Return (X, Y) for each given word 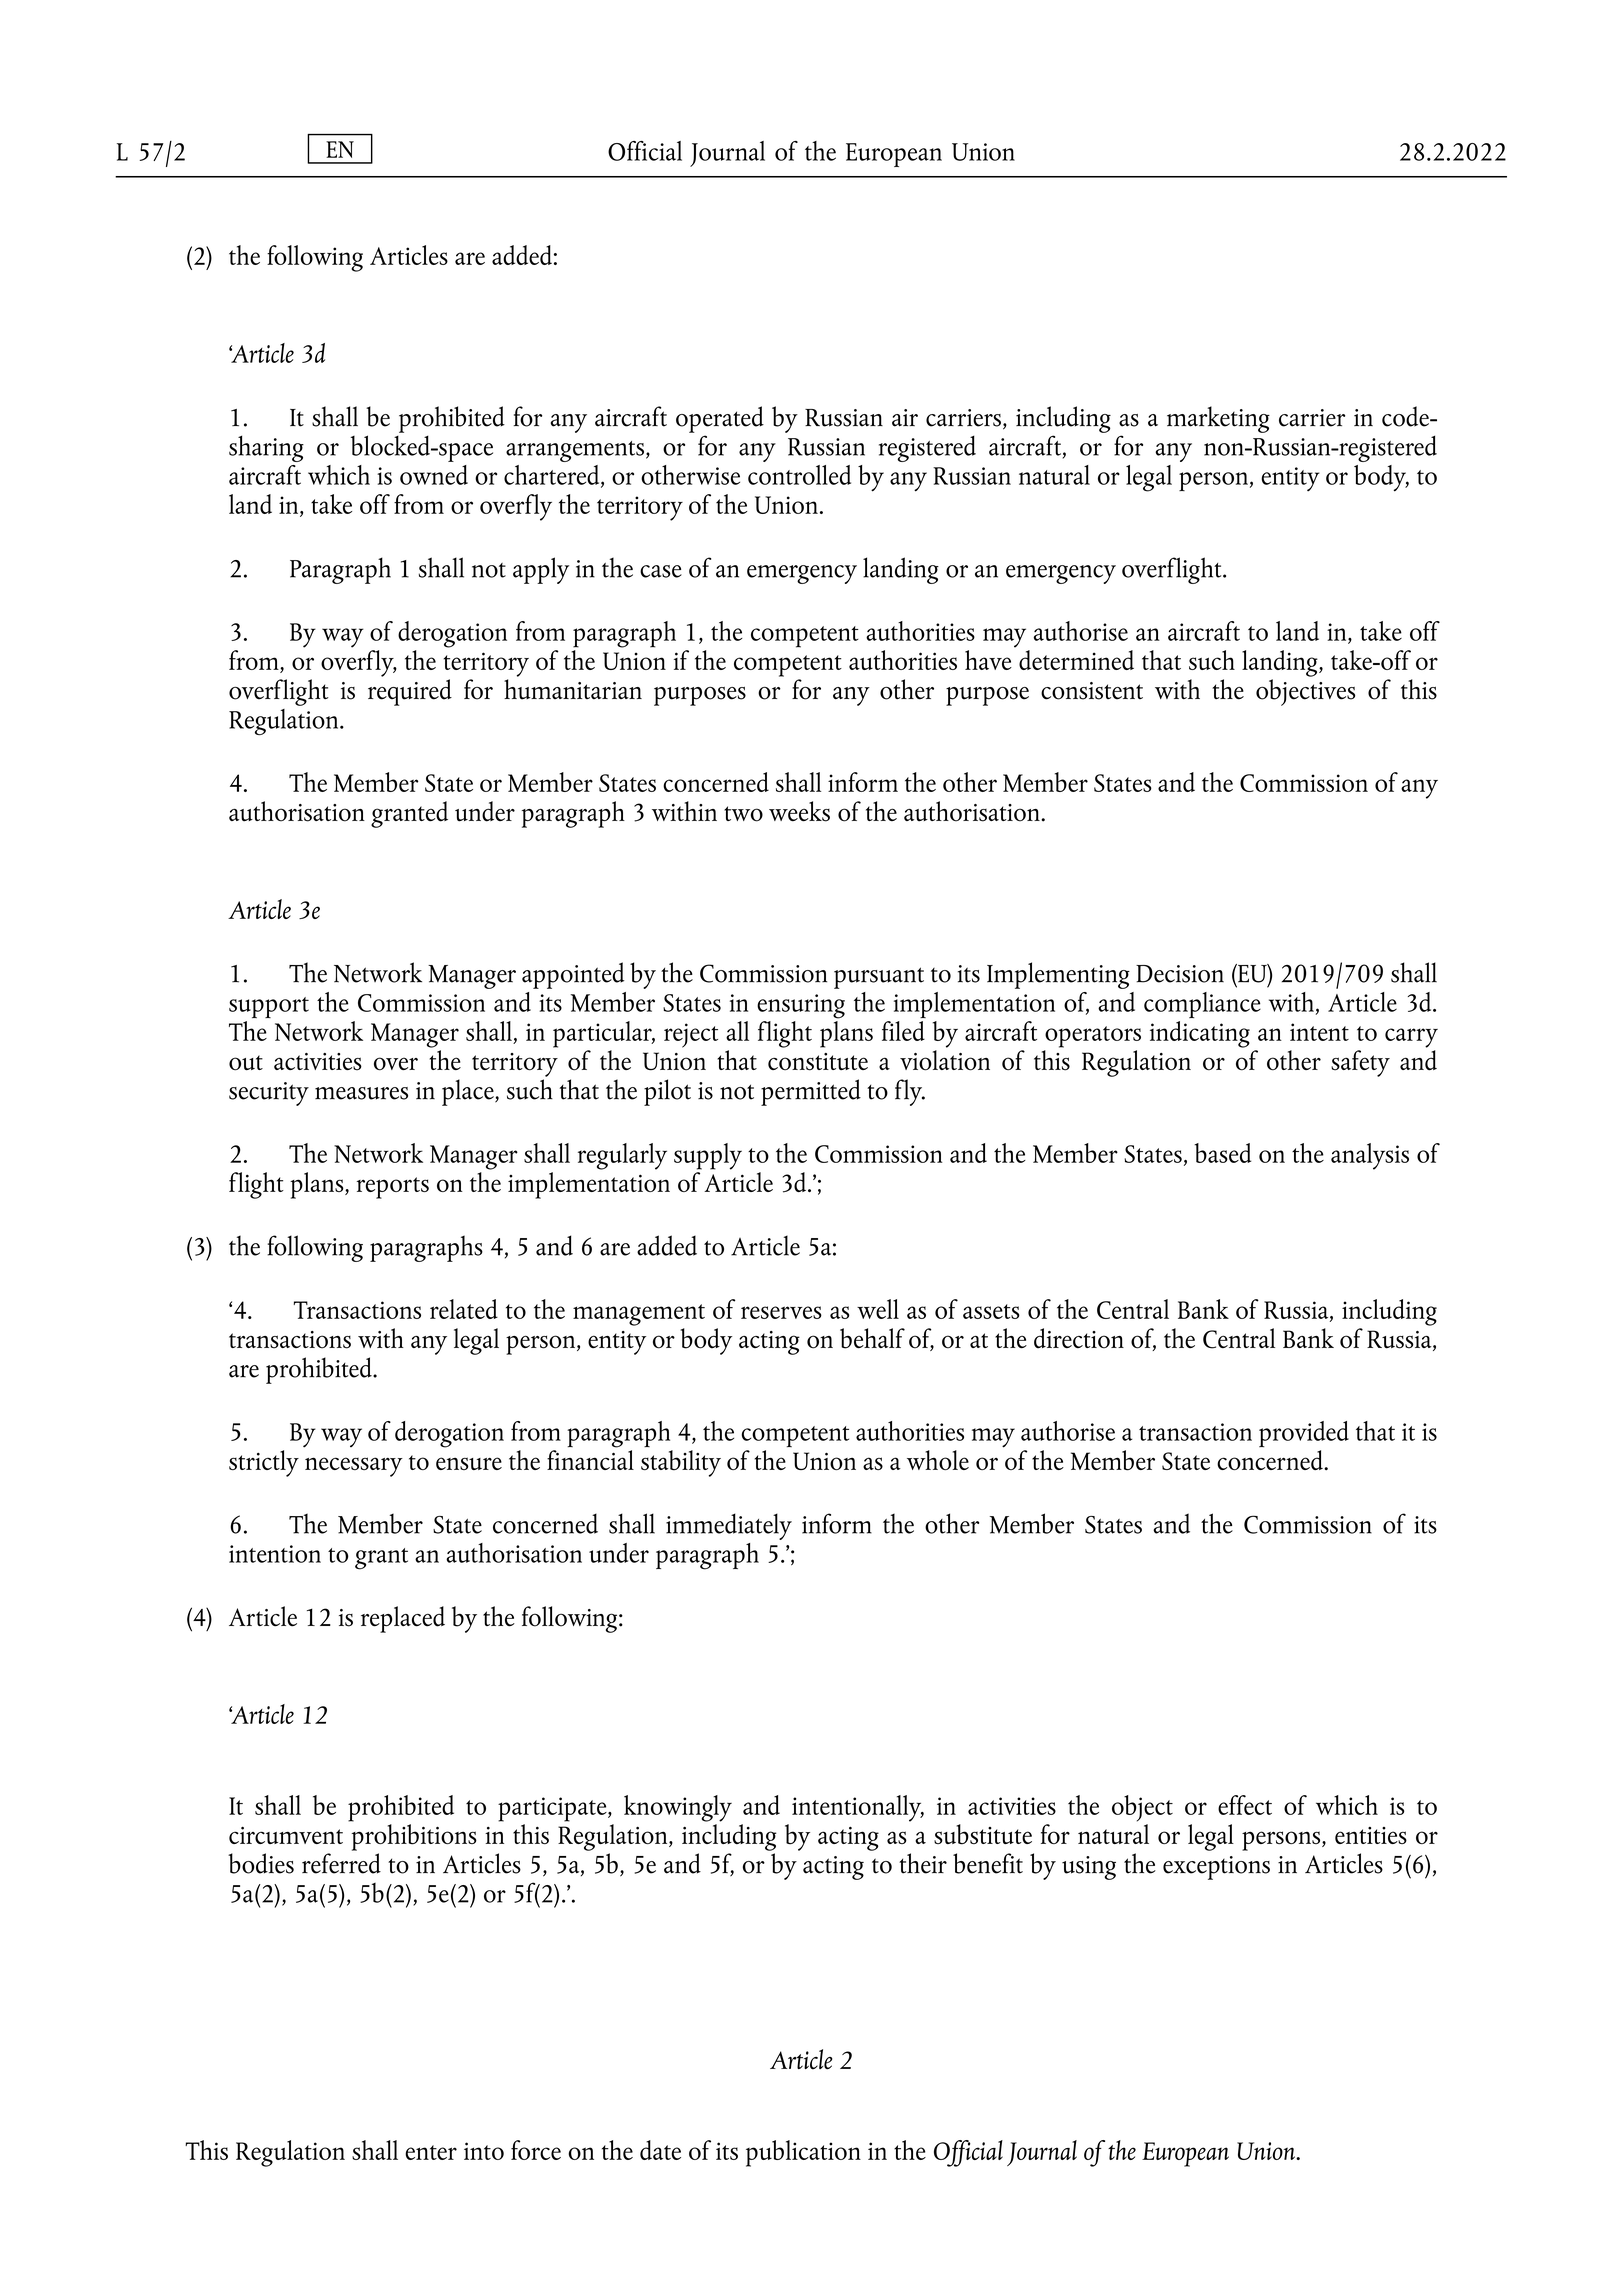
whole (938, 1460)
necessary (354, 1467)
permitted (811, 1092)
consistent (1092, 691)
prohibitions (413, 1836)
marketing (1218, 419)
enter (431, 2152)
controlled (799, 475)
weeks (799, 811)
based (1222, 1153)
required (410, 691)
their (923, 1863)
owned (434, 475)
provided (1304, 1434)
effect (1245, 1805)
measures (361, 1093)
